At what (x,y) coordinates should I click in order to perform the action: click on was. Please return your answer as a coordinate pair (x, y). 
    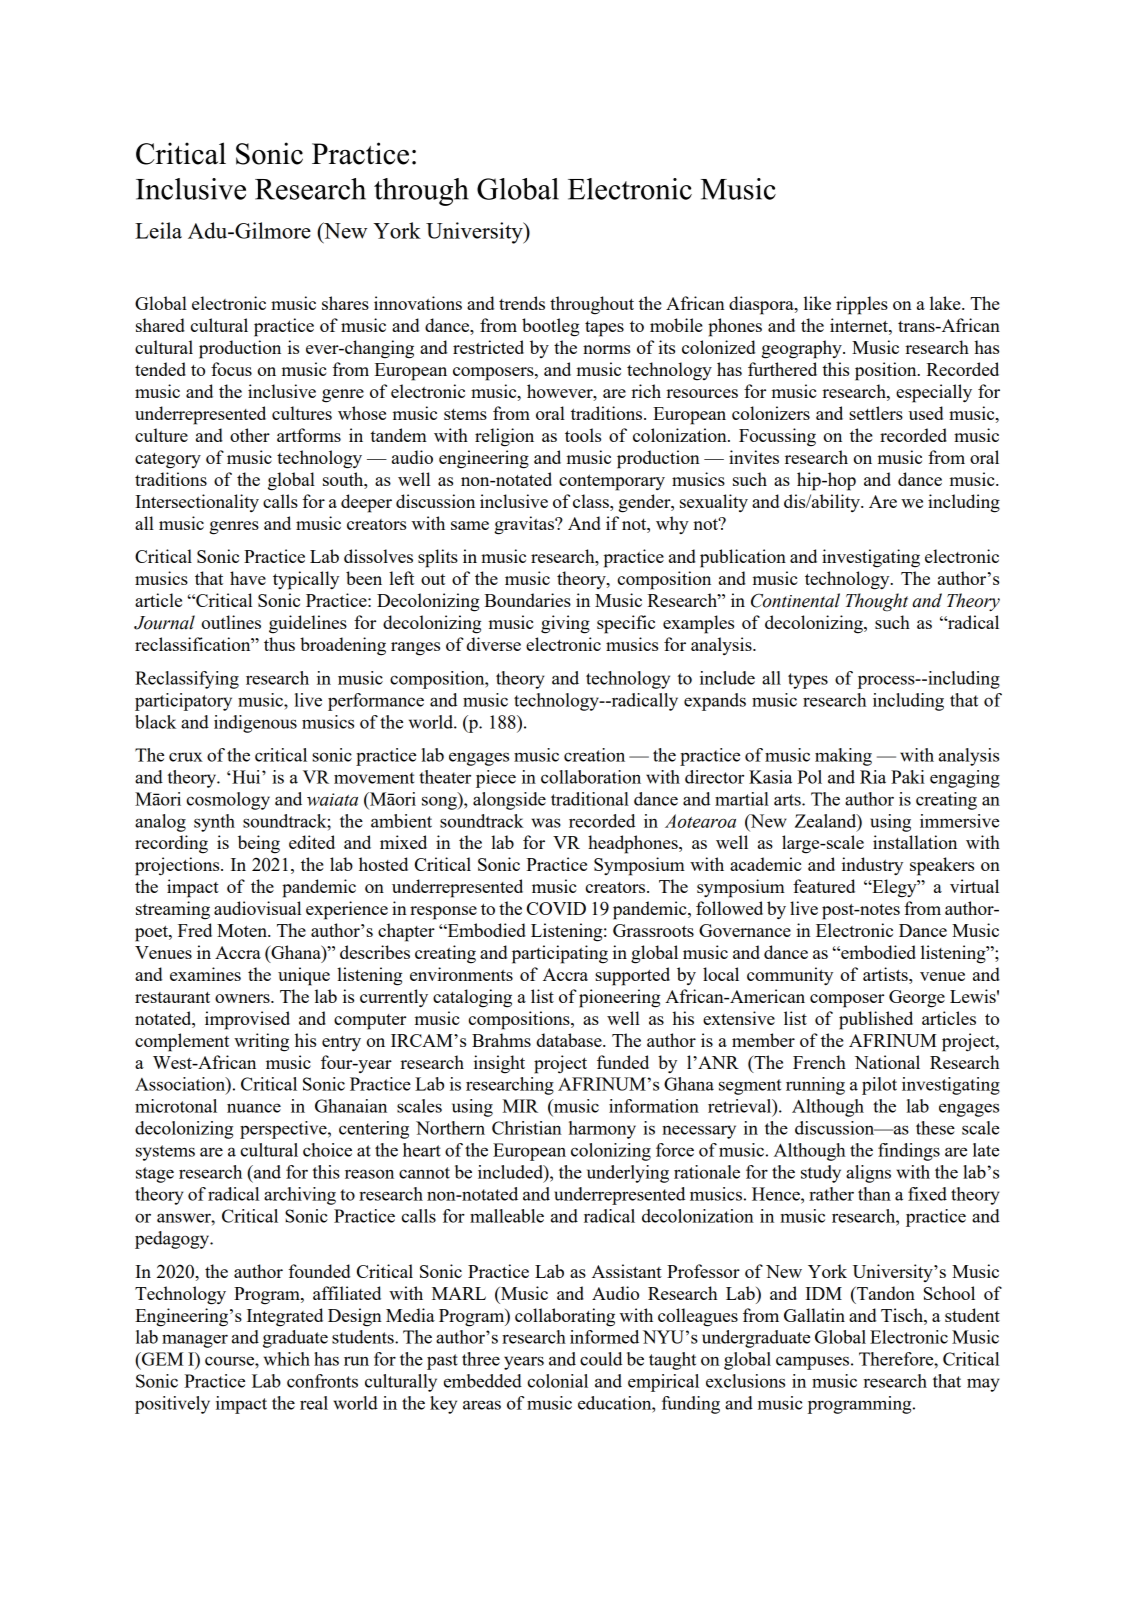
    Looking at the image, I should click on (546, 823).
